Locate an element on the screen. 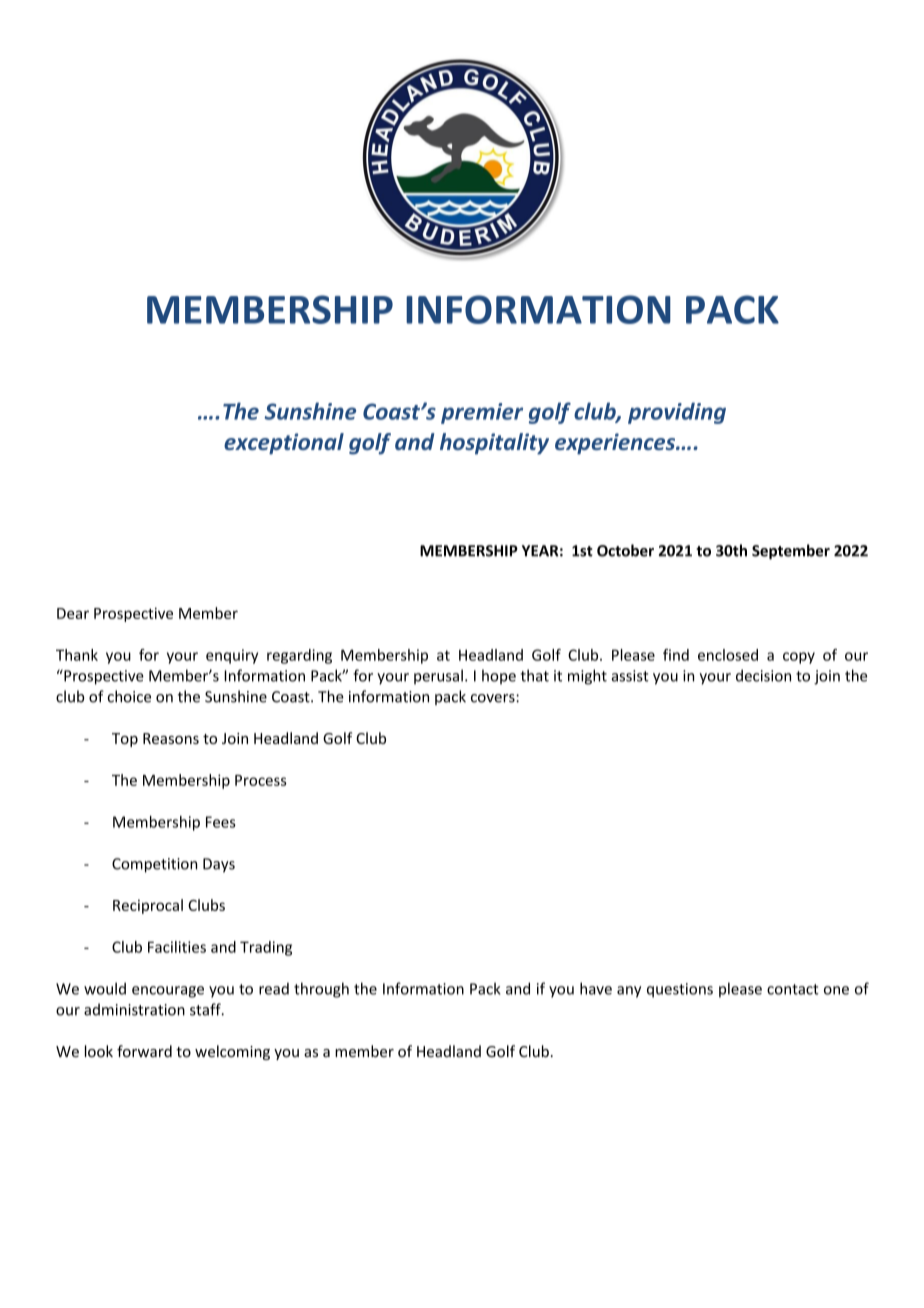  perusal is located at coordinates (438, 677).
